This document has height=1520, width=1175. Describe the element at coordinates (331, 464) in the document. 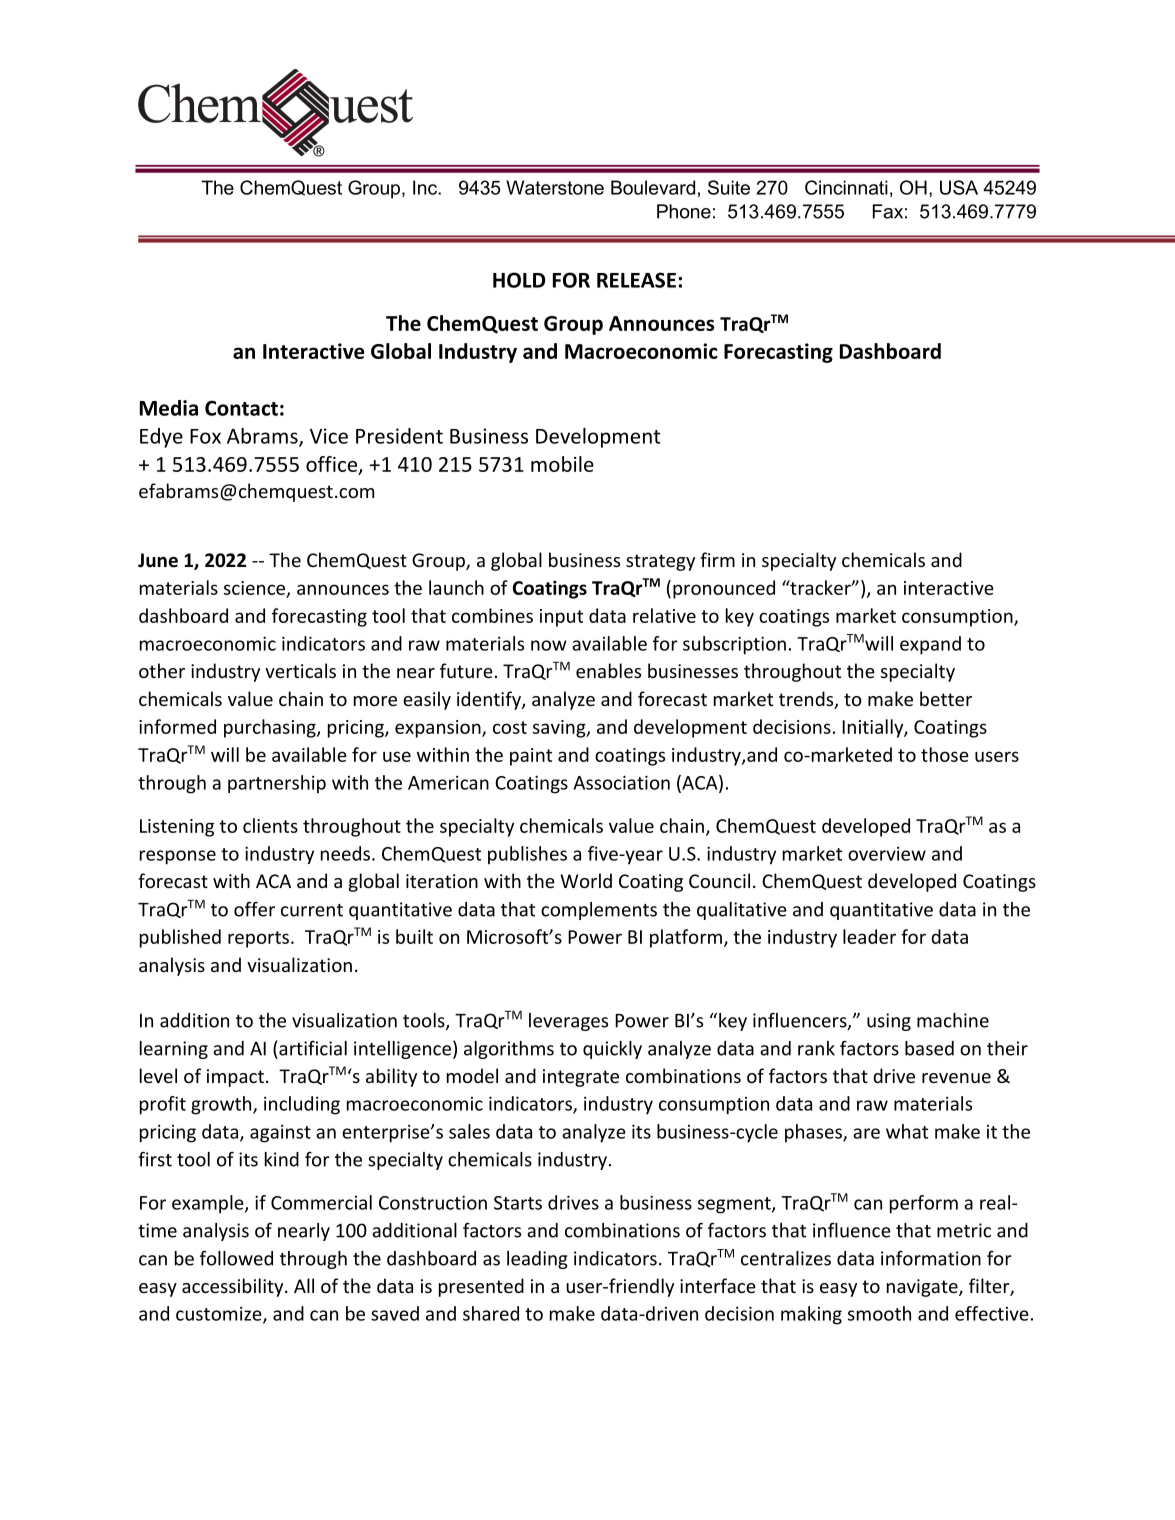

I see `office` at that location.
